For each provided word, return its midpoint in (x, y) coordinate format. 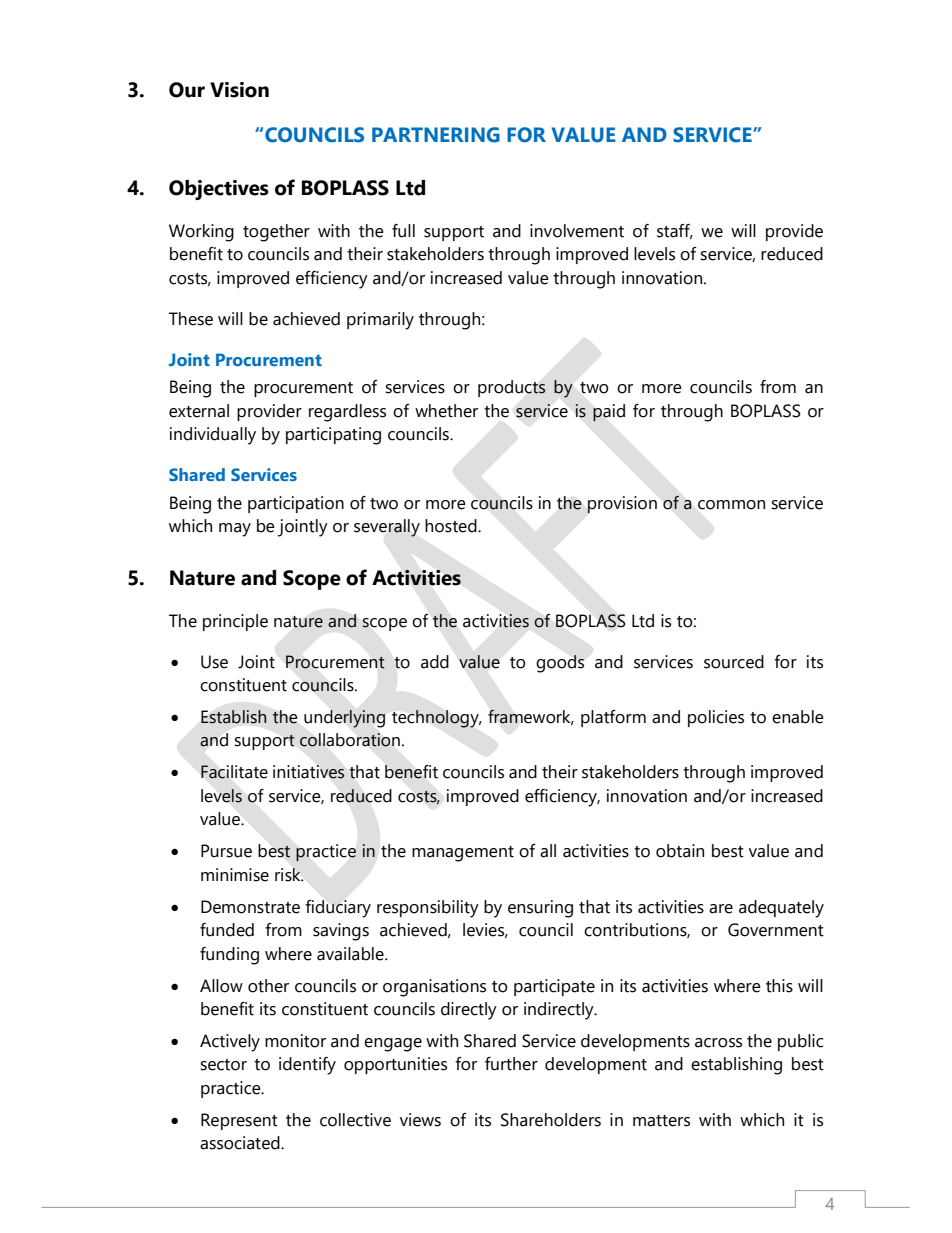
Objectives (219, 190)
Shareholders (551, 1120)
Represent (239, 1121)
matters (661, 1121)
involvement (577, 231)
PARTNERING (436, 135)
